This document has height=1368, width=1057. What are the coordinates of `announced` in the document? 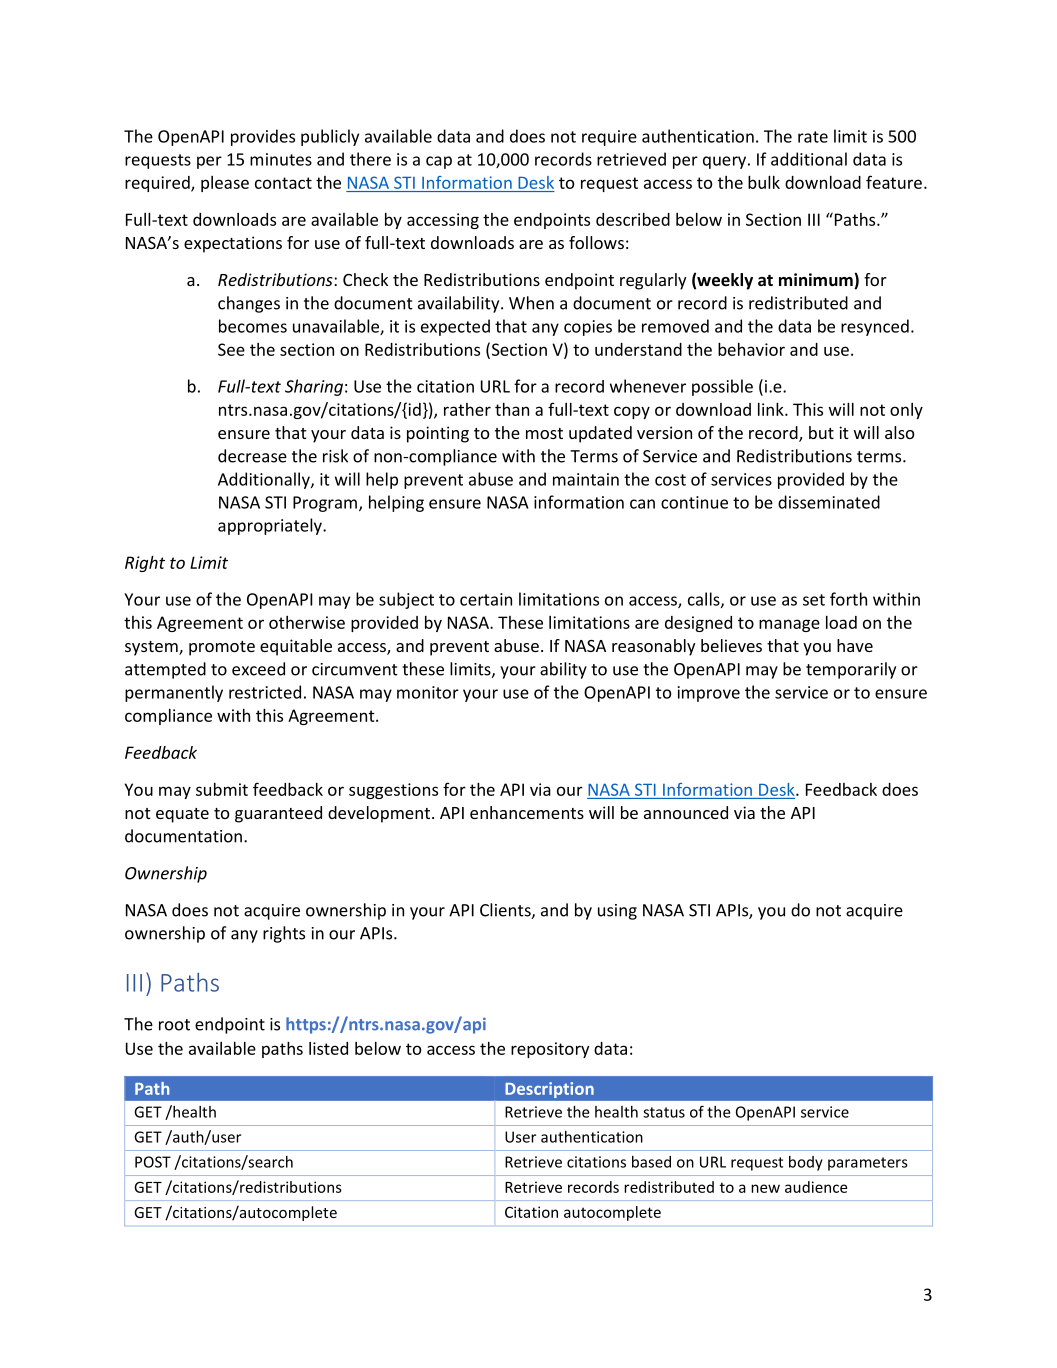 It's located at (686, 812).
